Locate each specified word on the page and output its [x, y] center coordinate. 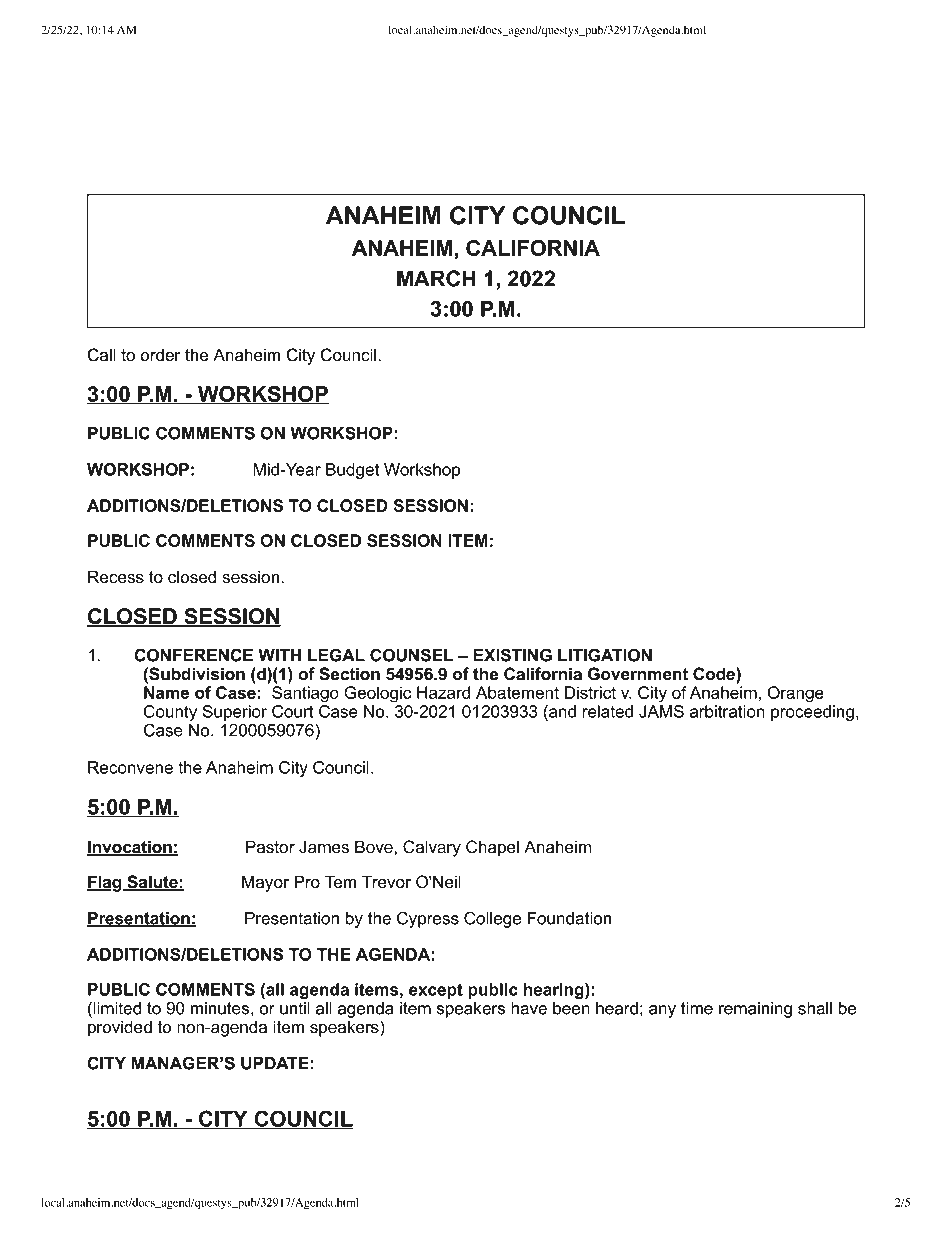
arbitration [727, 711]
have [529, 1008]
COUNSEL [411, 655]
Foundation [569, 918]
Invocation [130, 848]
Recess [116, 577]
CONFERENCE [193, 655]
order [160, 355]
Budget [352, 471]
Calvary [432, 848]
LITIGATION [605, 655]
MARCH [436, 278]
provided [120, 1028]
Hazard [443, 692]
